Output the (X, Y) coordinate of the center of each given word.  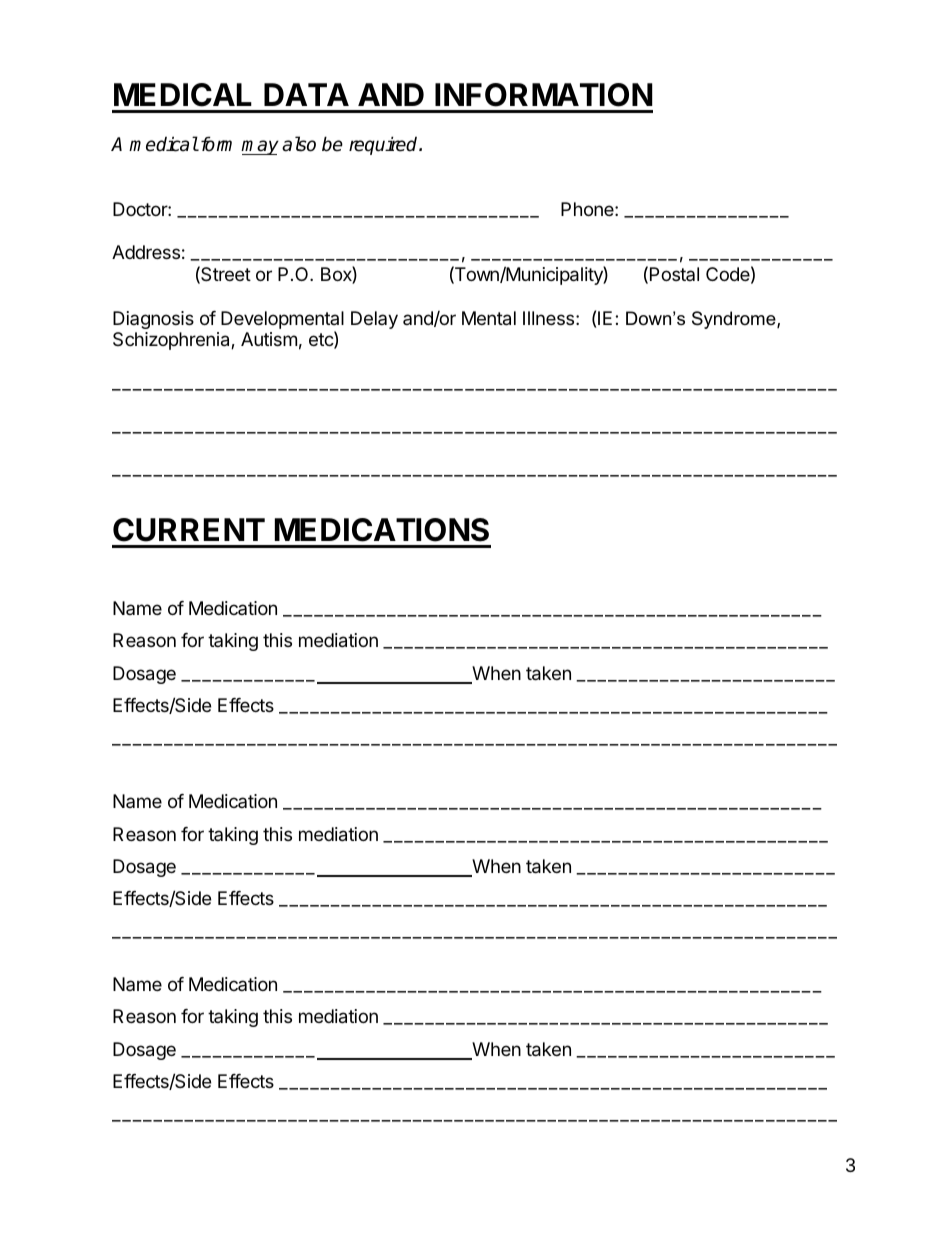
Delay (374, 320)
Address (146, 252)
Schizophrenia (172, 341)
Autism (269, 339)
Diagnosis (153, 320)
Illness (548, 318)
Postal (674, 274)
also (299, 144)
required (384, 145)
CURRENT (189, 530)
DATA (306, 94)
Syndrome (735, 320)
